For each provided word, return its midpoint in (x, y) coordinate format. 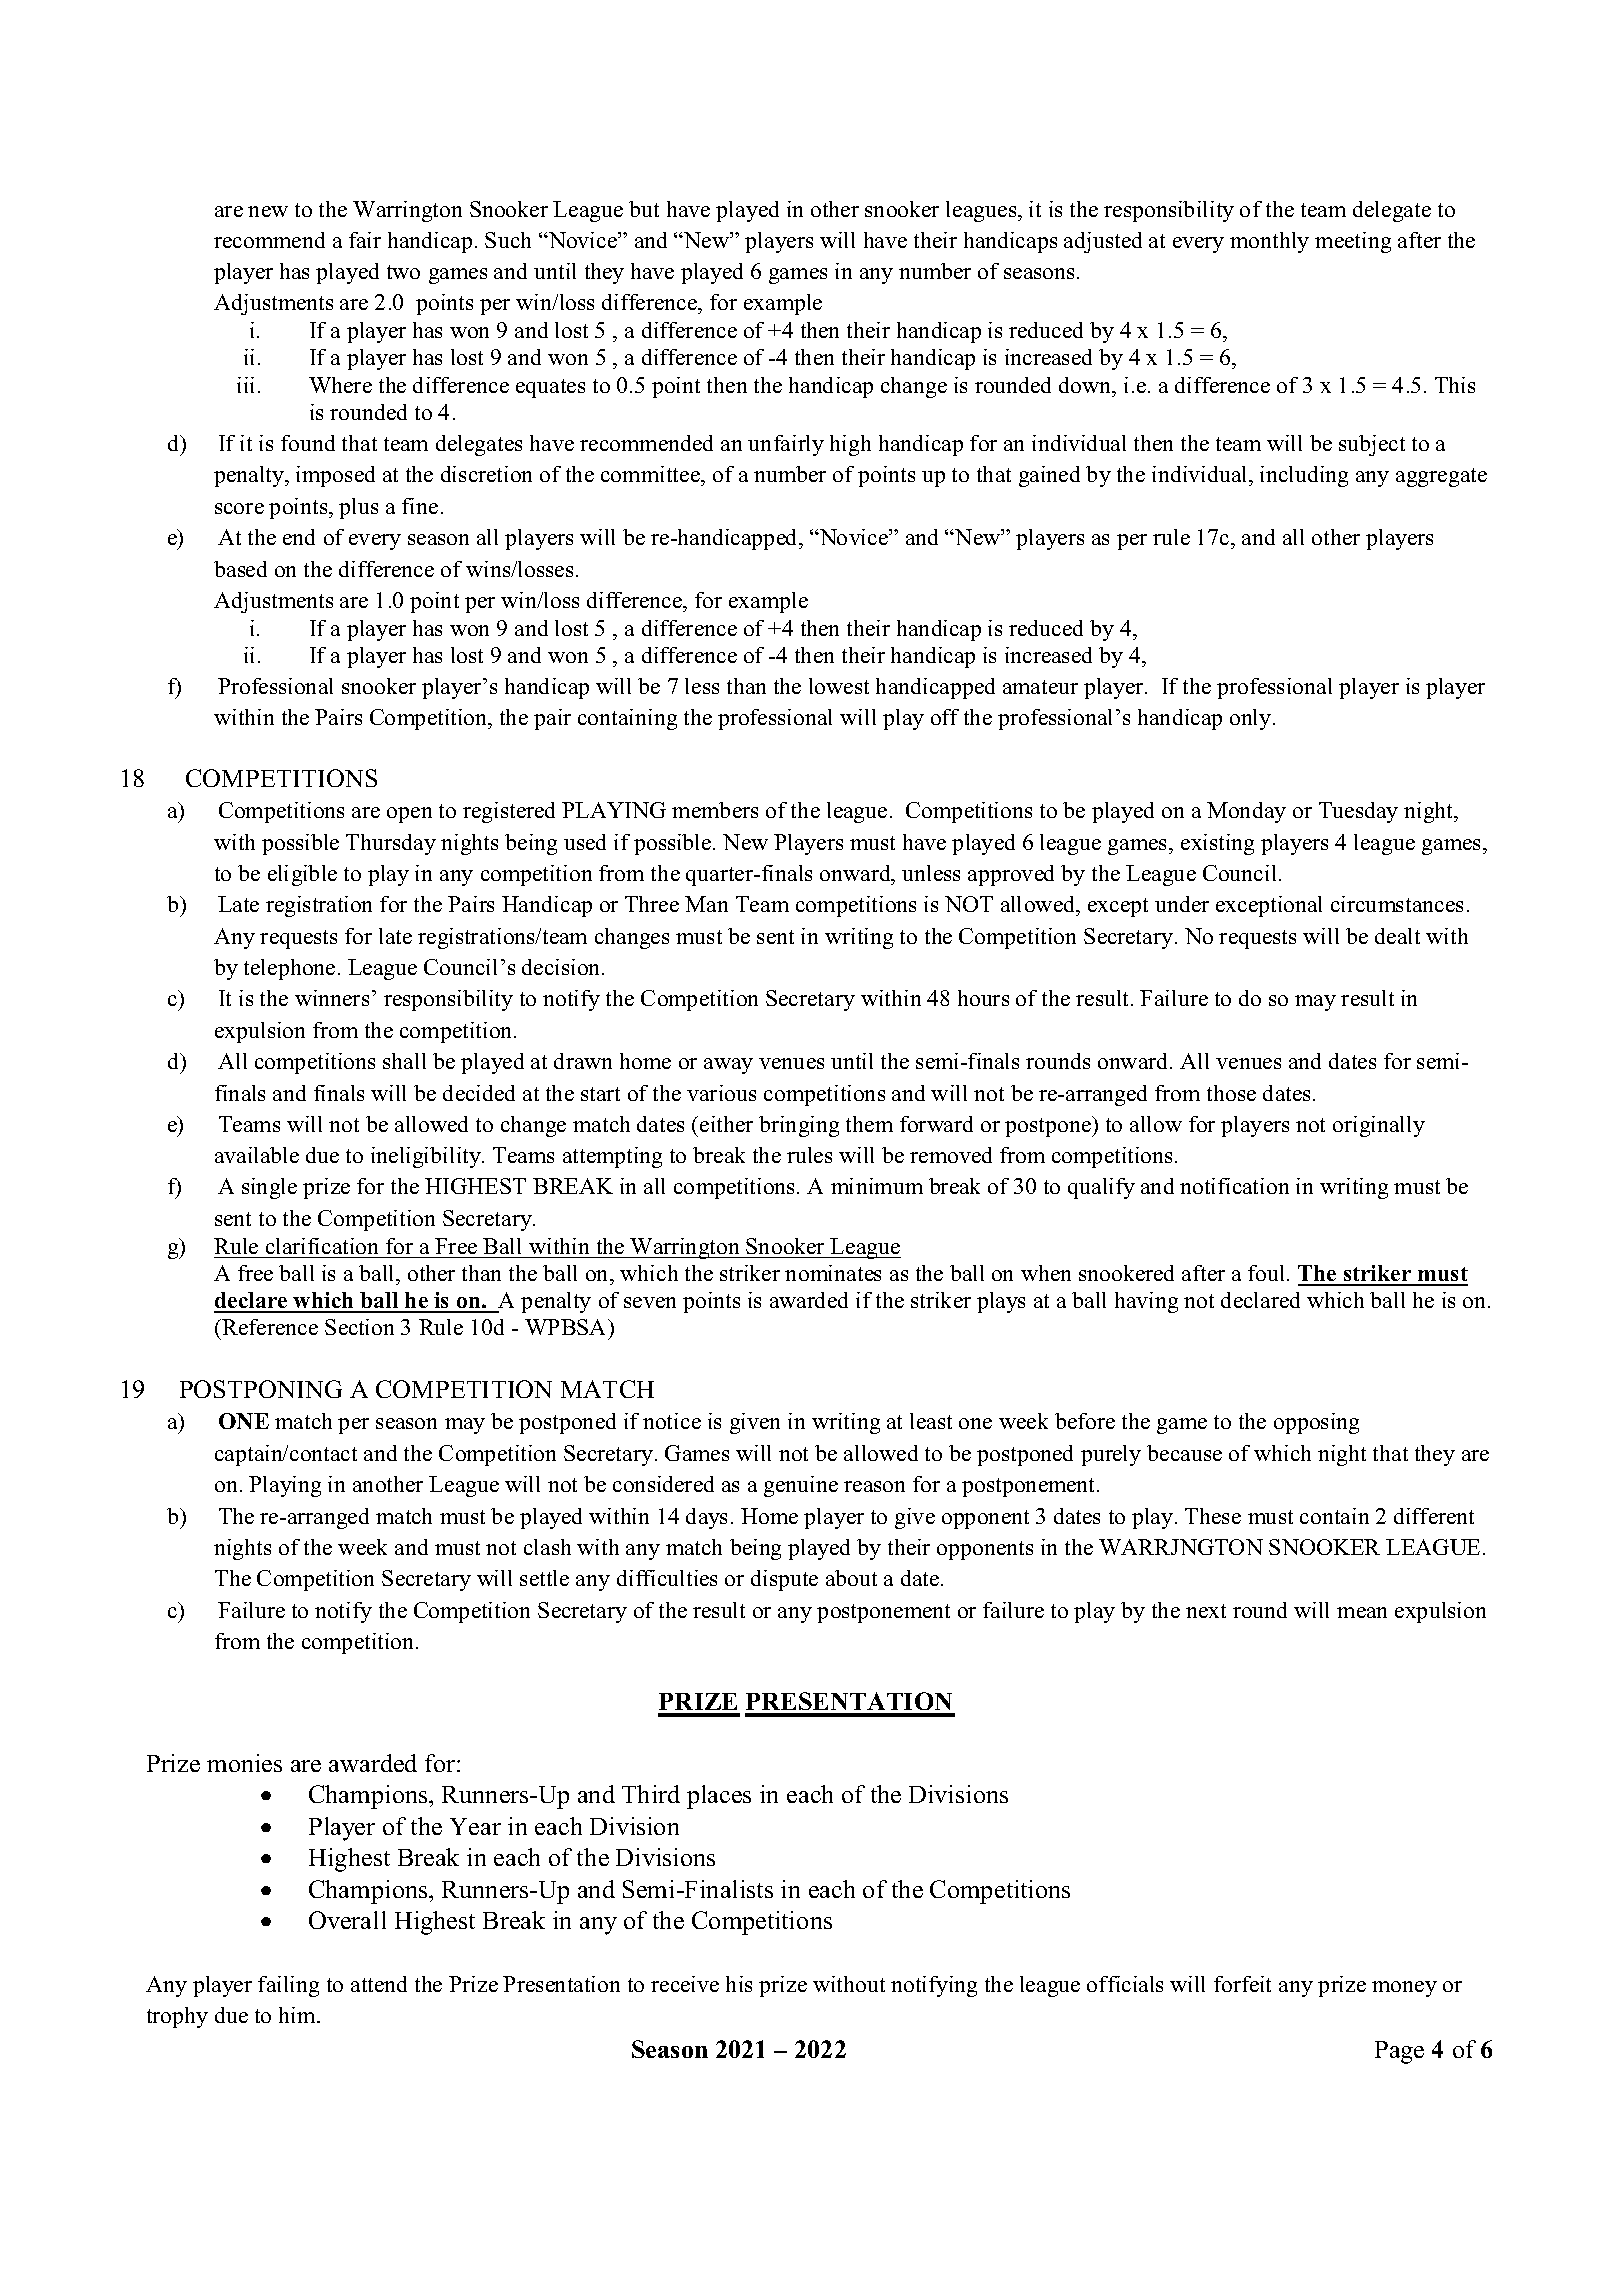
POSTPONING (261, 1389)
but (644, 209)
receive (685, 1984)
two (403, 272)
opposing (1316, 1423)
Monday (1246, 812)
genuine (801, 1486)
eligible (302, 875)
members (715, 810)
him (298, 2015)
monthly (1269, 242)
